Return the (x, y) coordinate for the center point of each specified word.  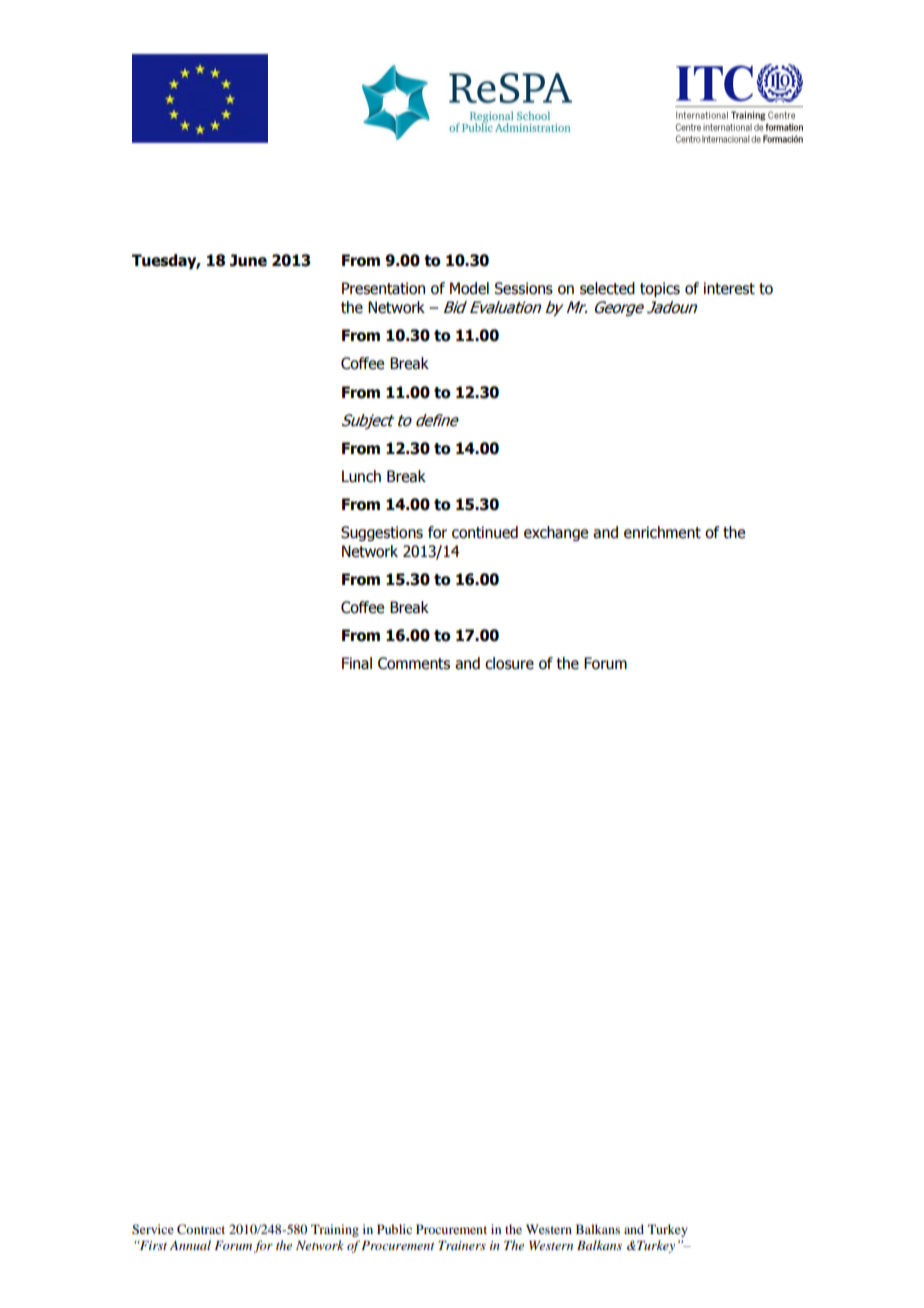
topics (660, 289)
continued (485, 532)
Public (394, 1229)
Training (335, 1230)
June (248, 260)
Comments (414, 663)
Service (153, 1229)
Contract (201, 1229)
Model (469, 288)
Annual (190, 1245)
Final (357, 663)
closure (509, 663)
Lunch (361, 476)
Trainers (462, 1245)
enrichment (662, 532)
